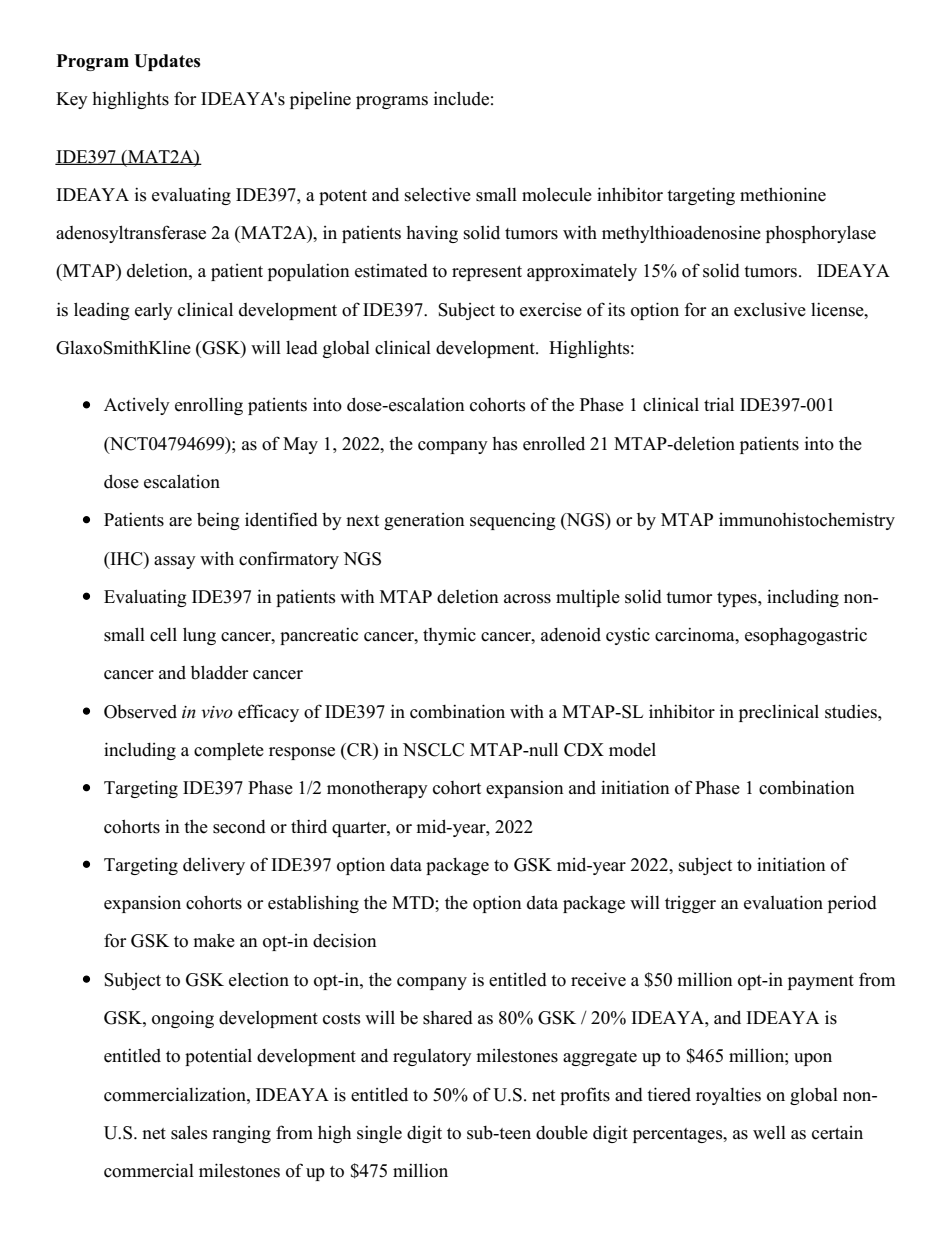 This screenshot has width=952, height=1233. What do you see at coordinates (214, 866) in the screenshot?
I see `delivery` at bounding box center [214, 866].
